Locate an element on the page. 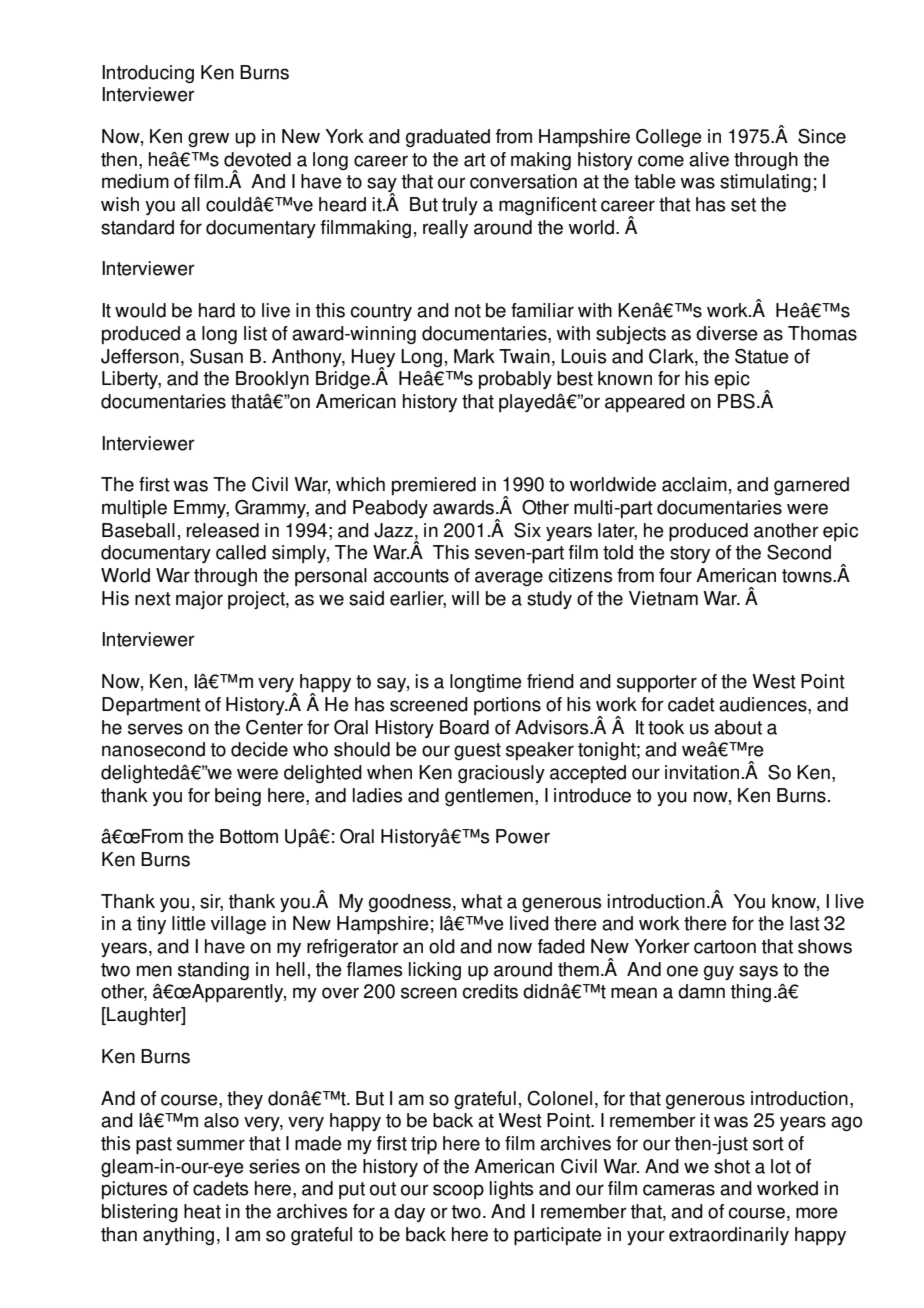 This image has height=1308, width=924. heat is located at coordinates (202, 1211).
